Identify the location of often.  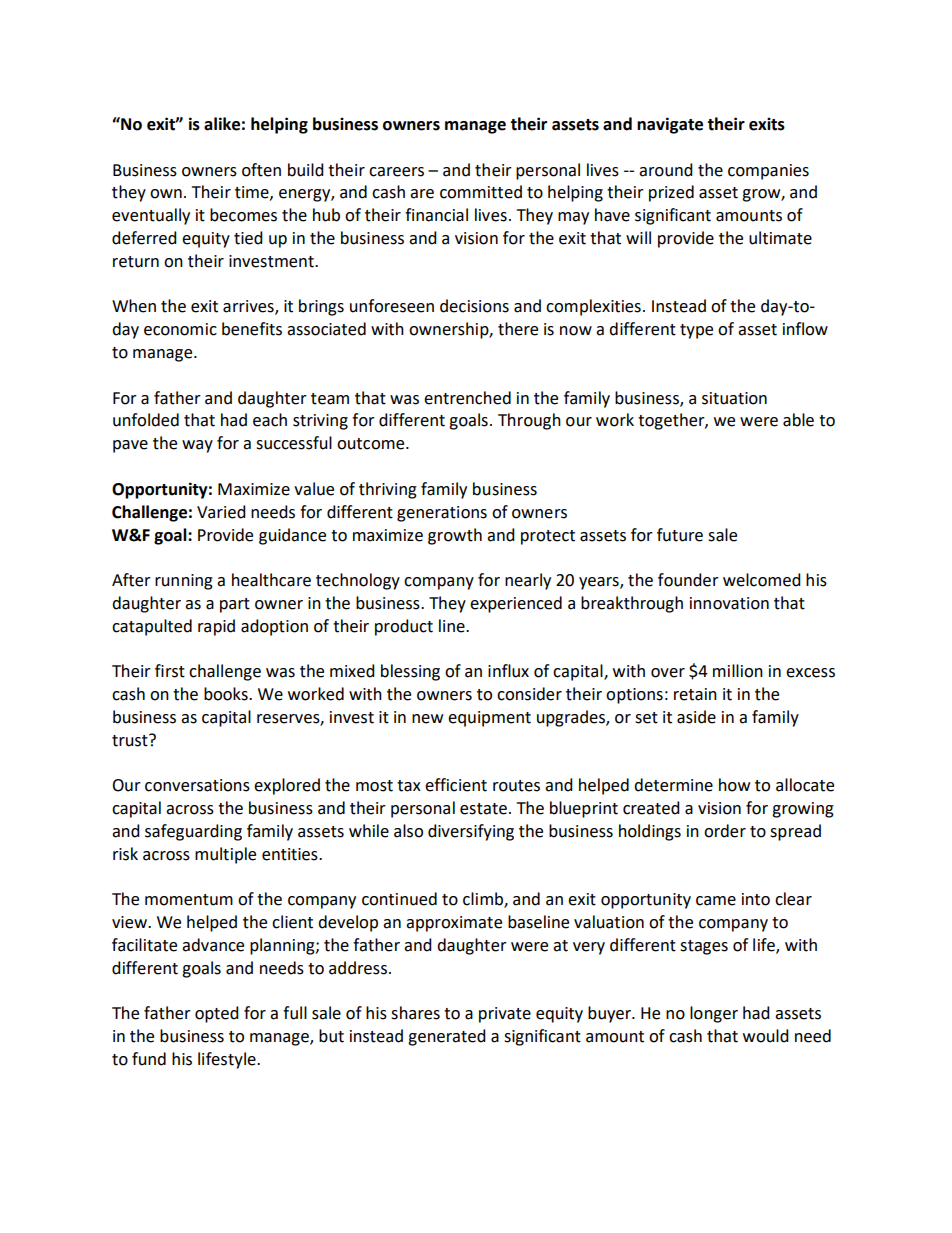
(261, 170).
